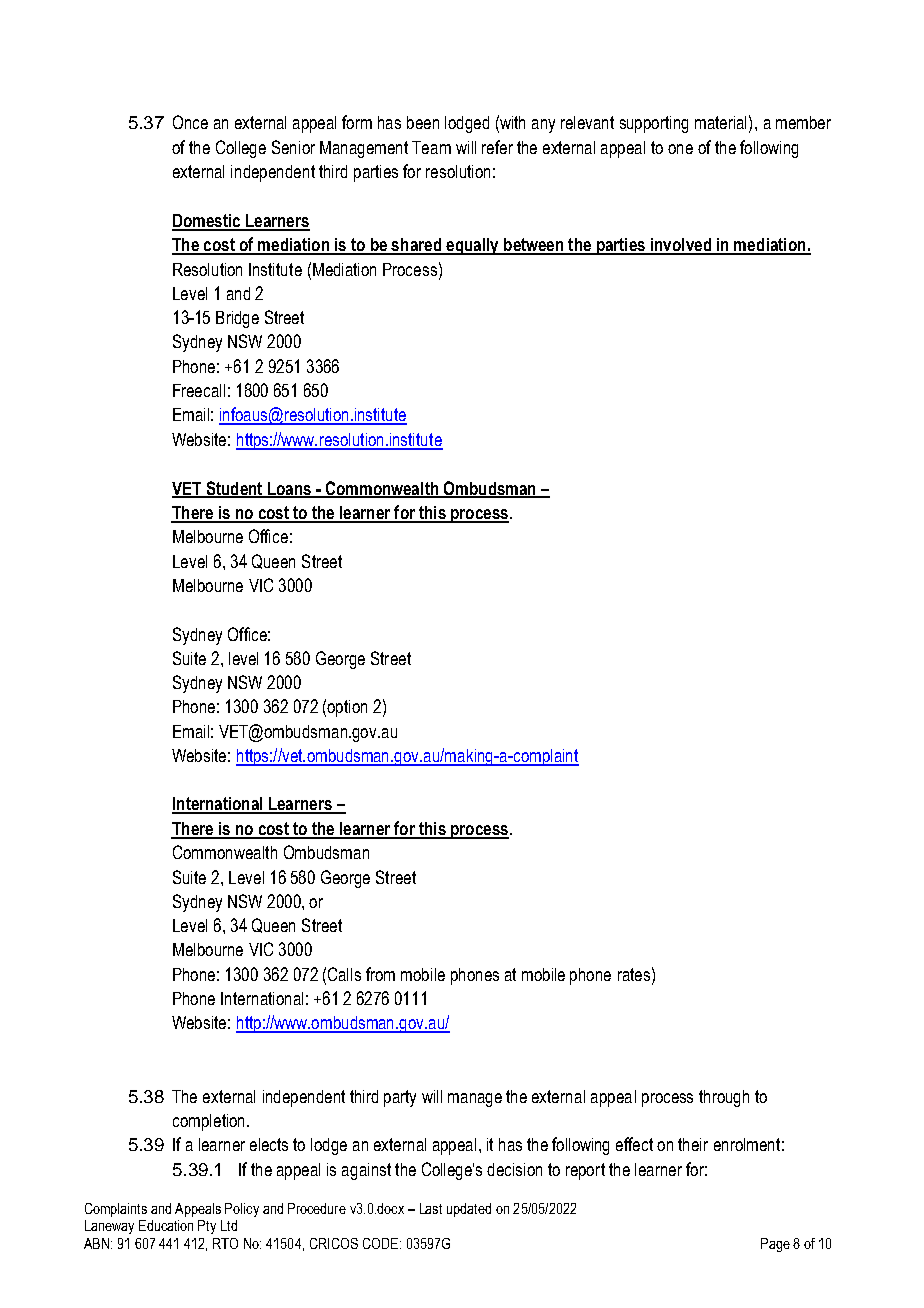 This screenshot has width=924, height=1308. Describe the element at coordinates (166, 1225) in the screenshot. I see `Education` at that location.
